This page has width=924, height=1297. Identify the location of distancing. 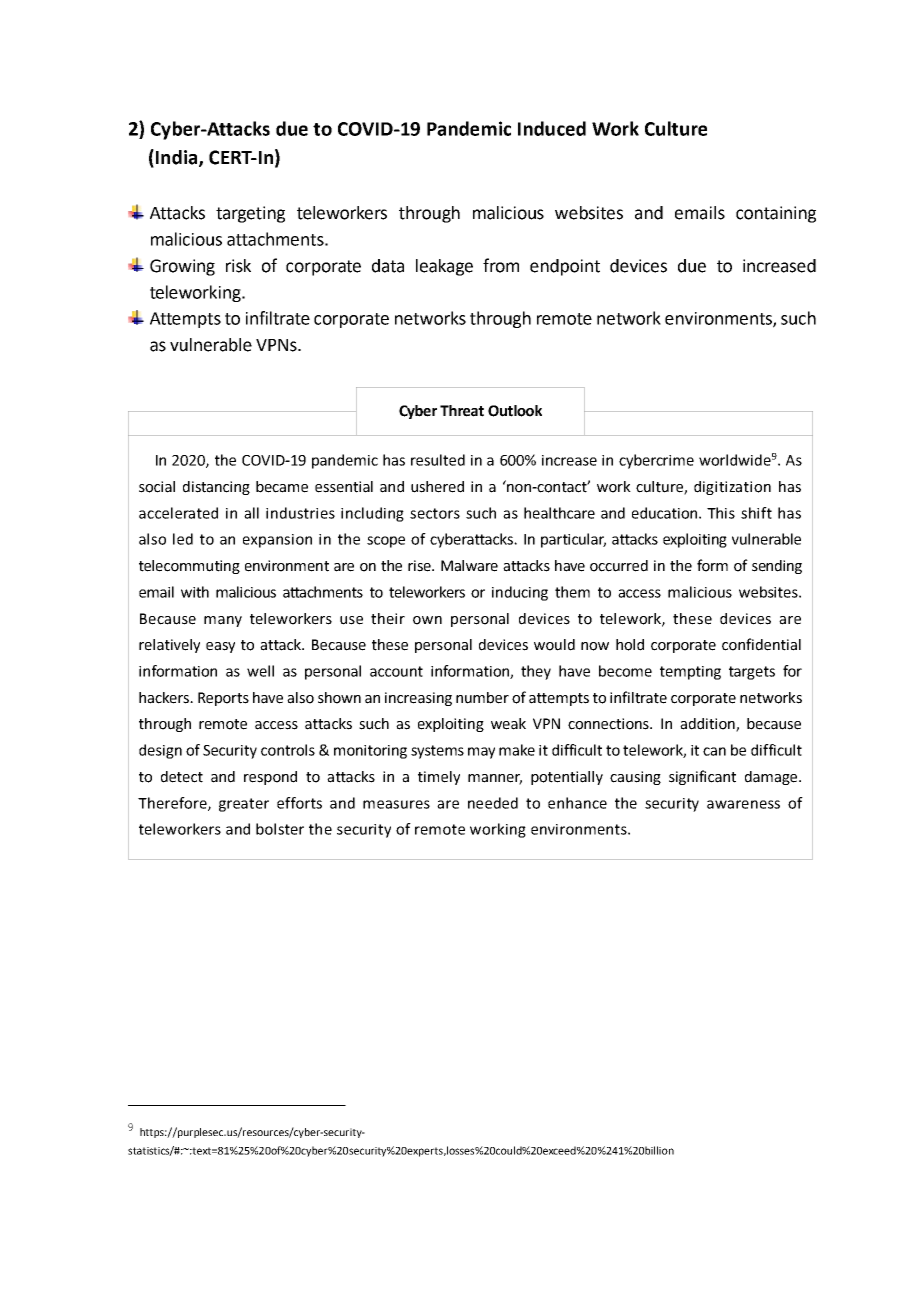
(216, 488).
